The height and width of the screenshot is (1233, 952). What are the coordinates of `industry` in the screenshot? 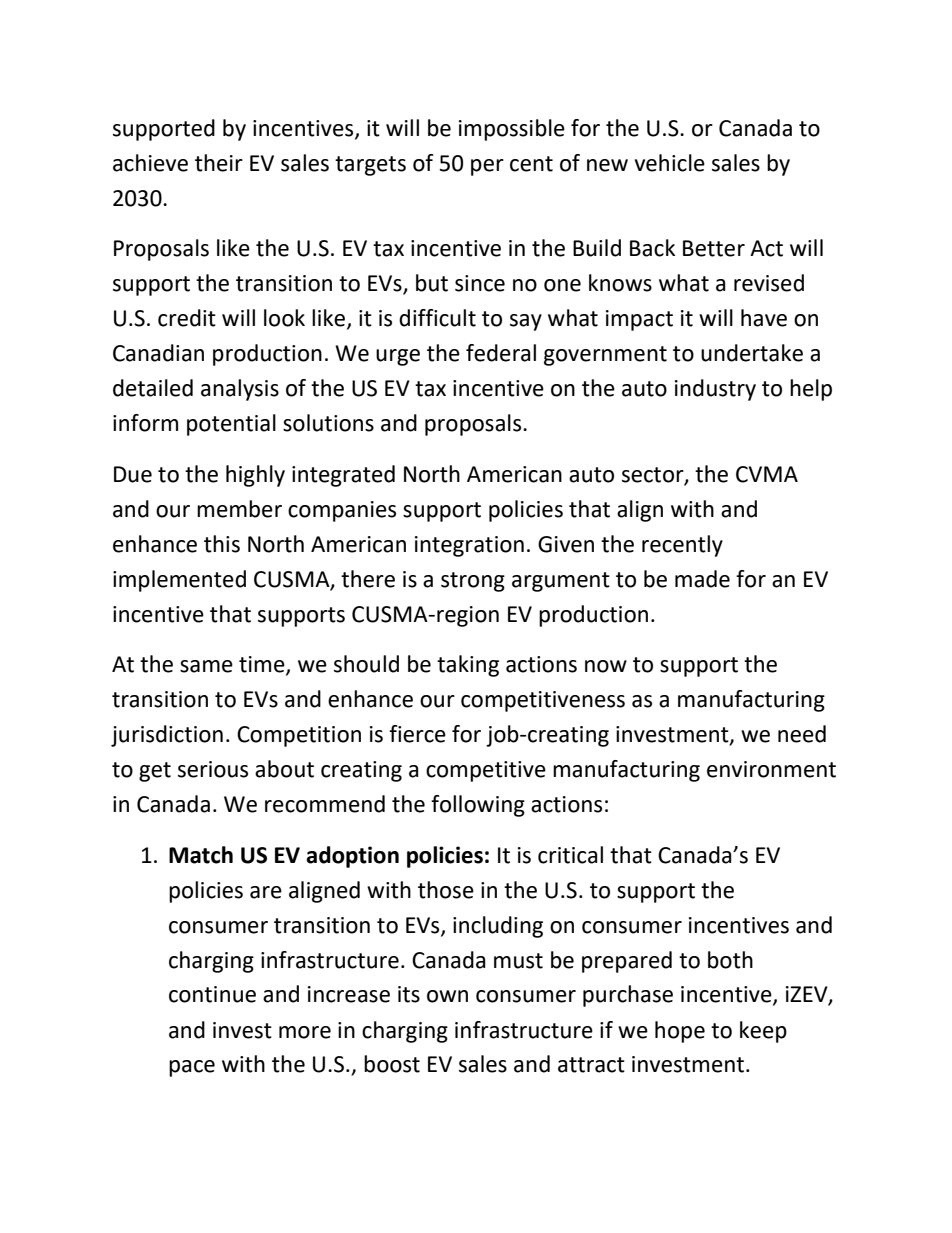 It's located at (715, 390).
